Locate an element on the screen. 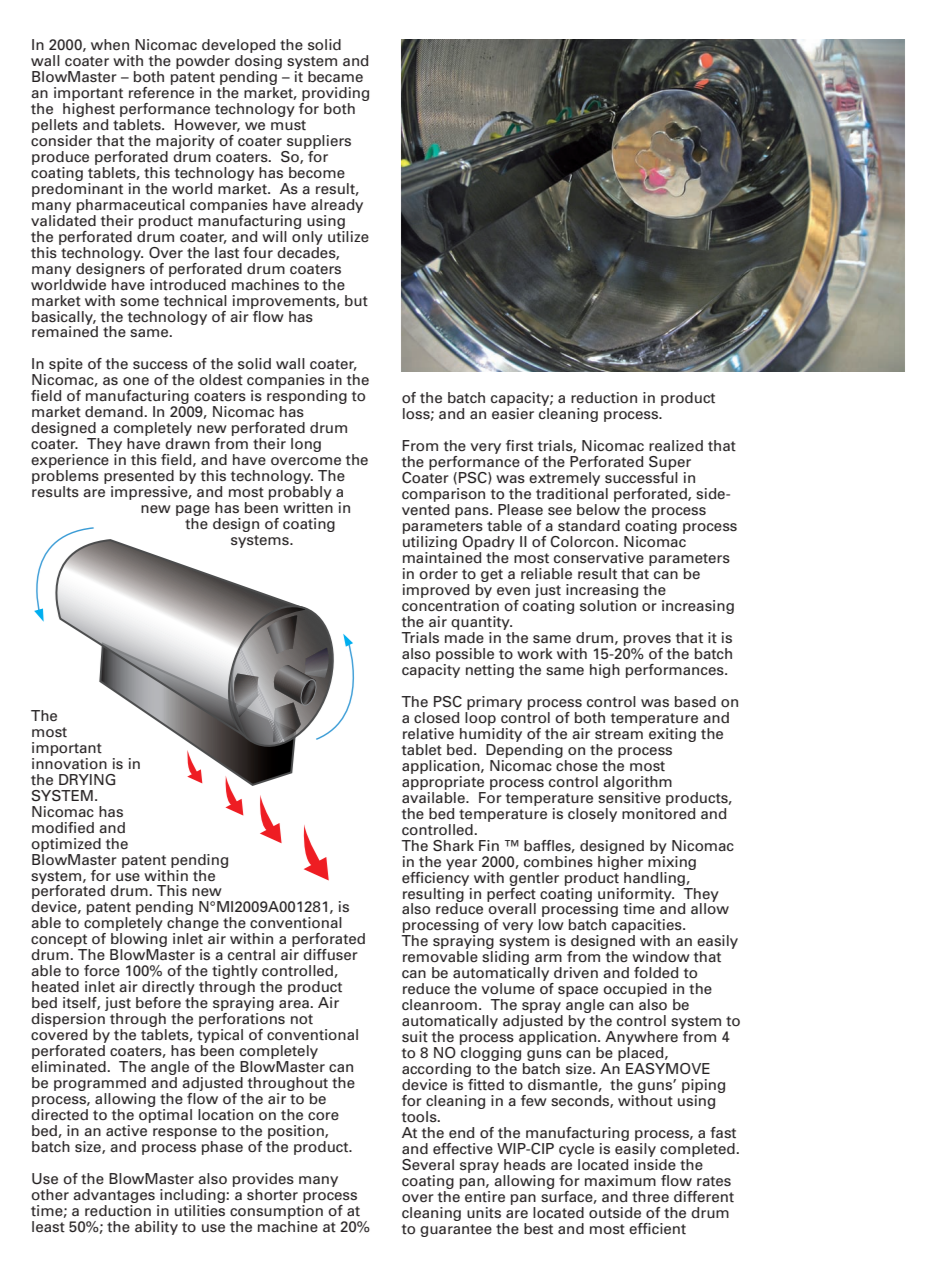 The height and width of the screenshot is (1288, 936). advantages is located at coordinates (114, 1196).
